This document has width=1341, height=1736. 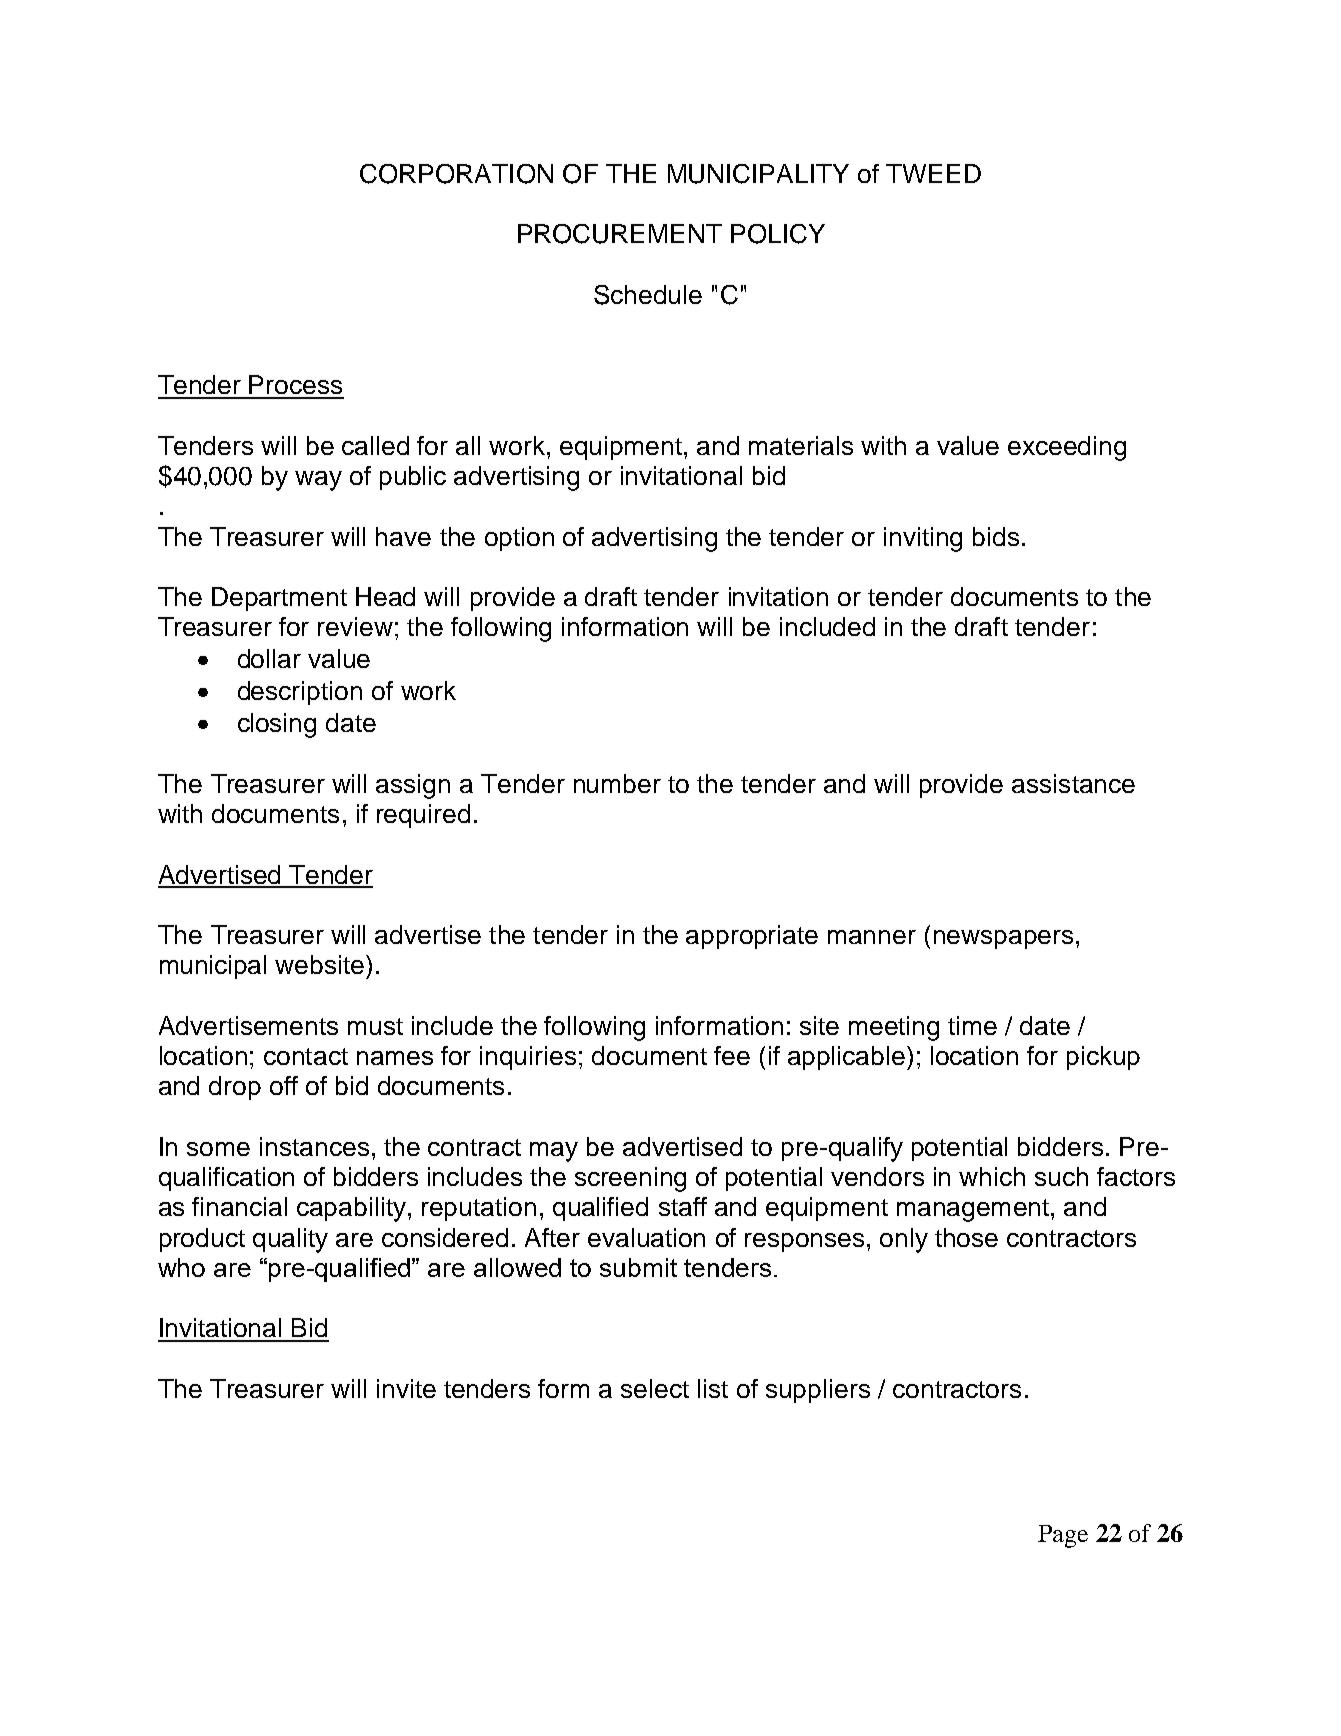 What do you see at coordinates (423, 816) in the document?
I see `required` at bounding box center [423, 816].
